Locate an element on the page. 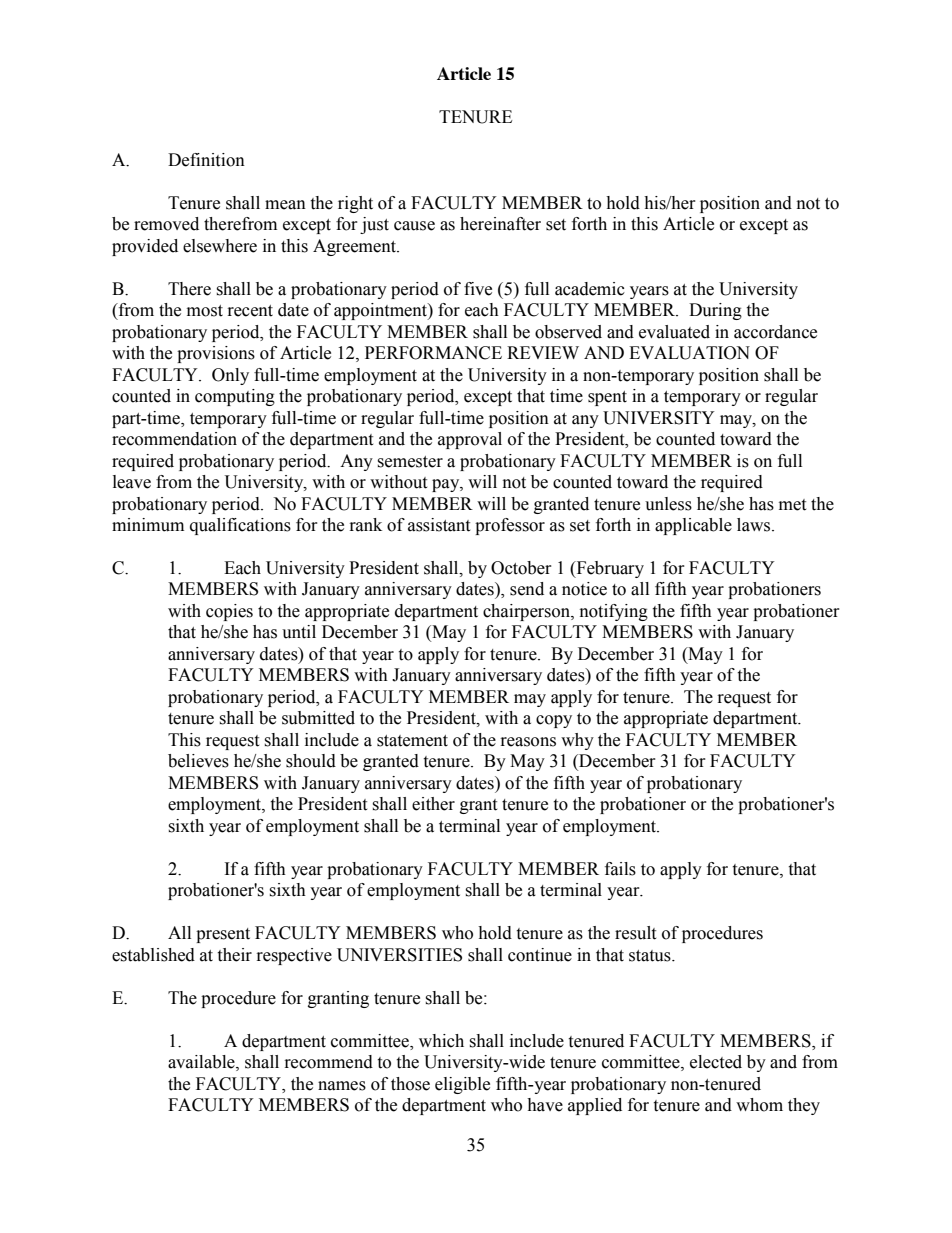  notifying is located at coordinates (614, 612).
